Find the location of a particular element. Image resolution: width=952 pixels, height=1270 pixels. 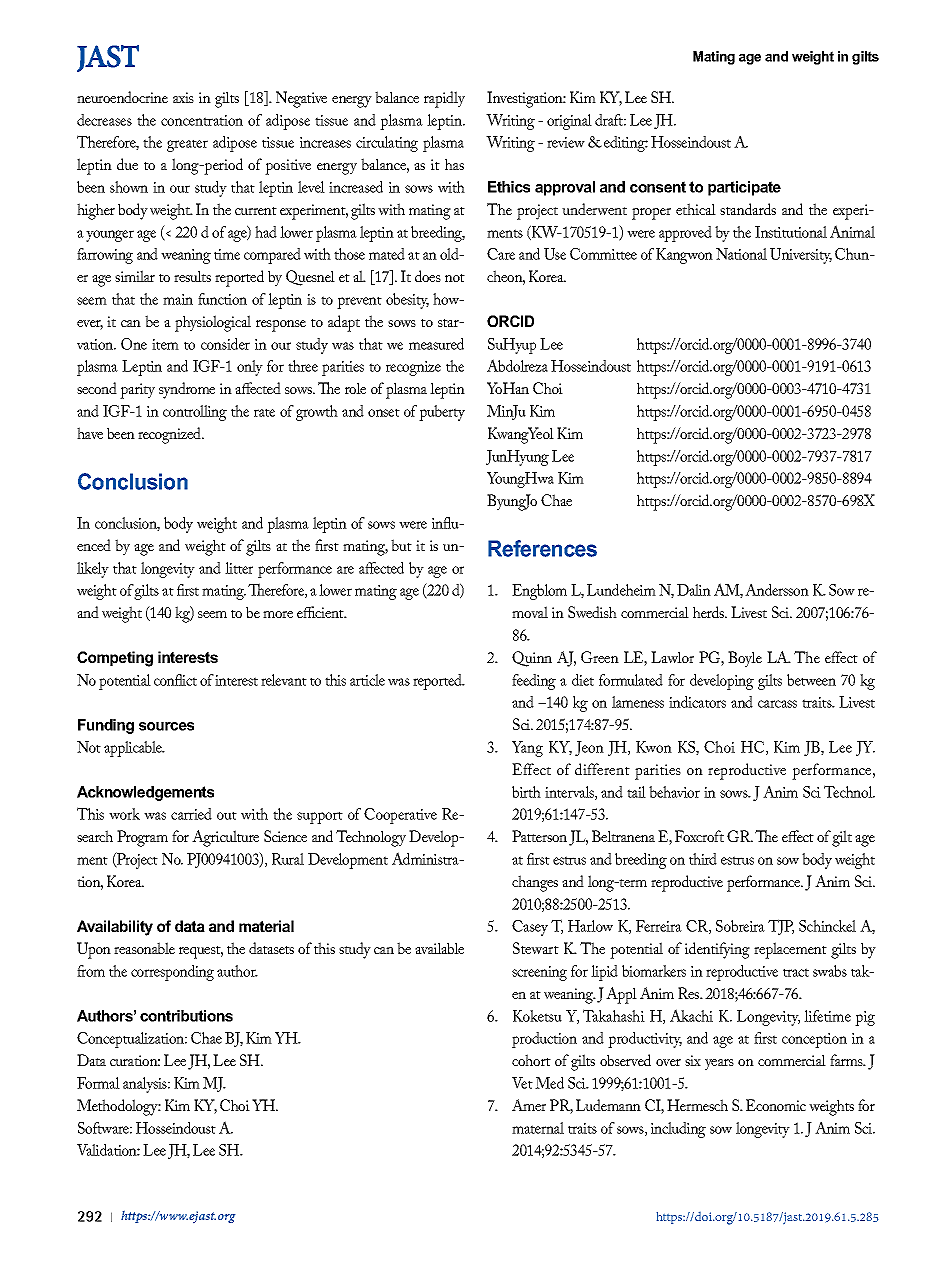

Formal is located at coordinates (98, 1083).
